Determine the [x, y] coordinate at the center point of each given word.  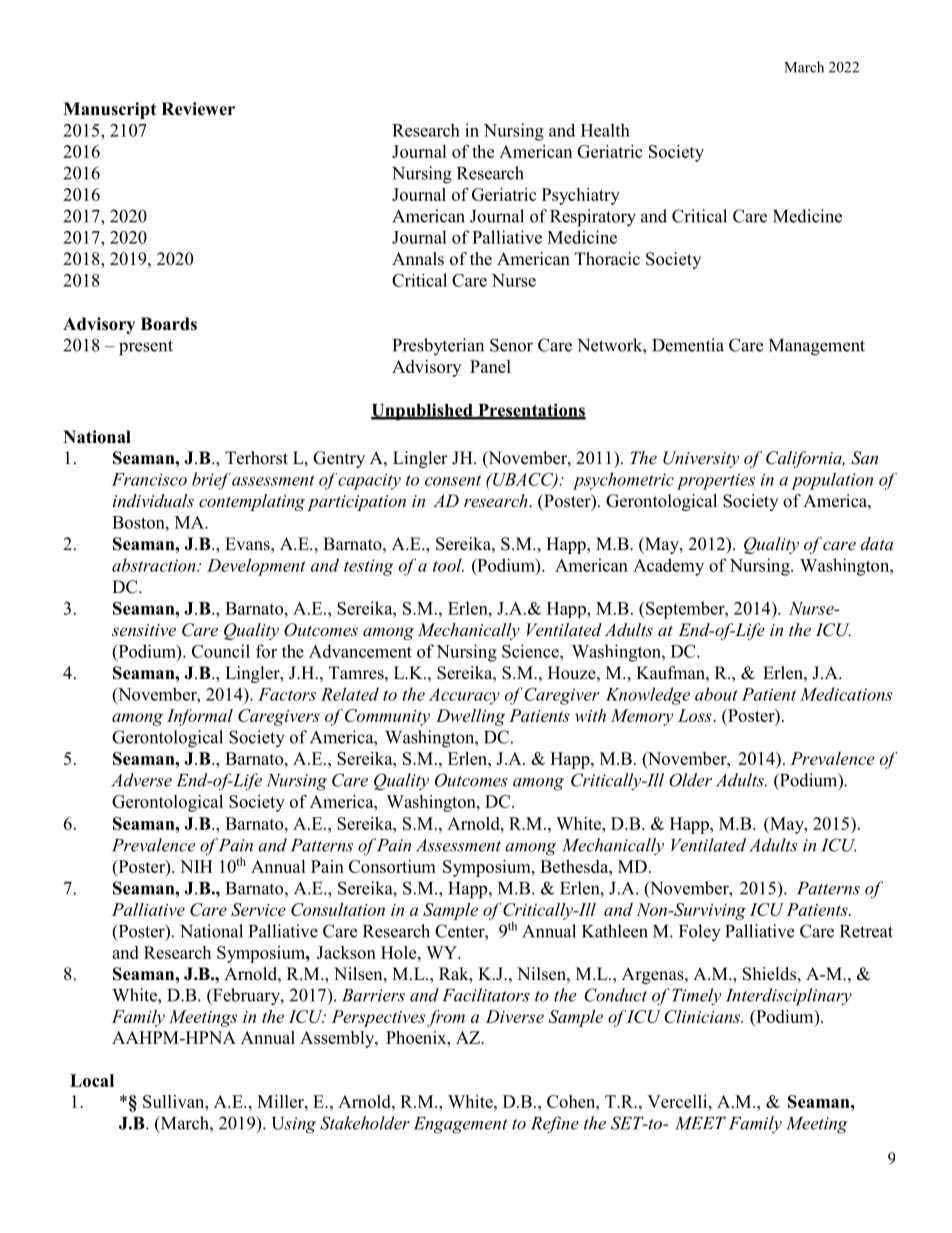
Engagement [461, 1125]
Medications [846, 694]
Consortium [392, 866]
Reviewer [198, 109]
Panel [490, 366]
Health [605, 130]
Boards [169, 324]
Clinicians [703, 1016]
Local [92, 1080]
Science [531, 651]
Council [221, 651]
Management [817, 347]
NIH [196, 866]
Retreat [866, 931]
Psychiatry [581, 196]
